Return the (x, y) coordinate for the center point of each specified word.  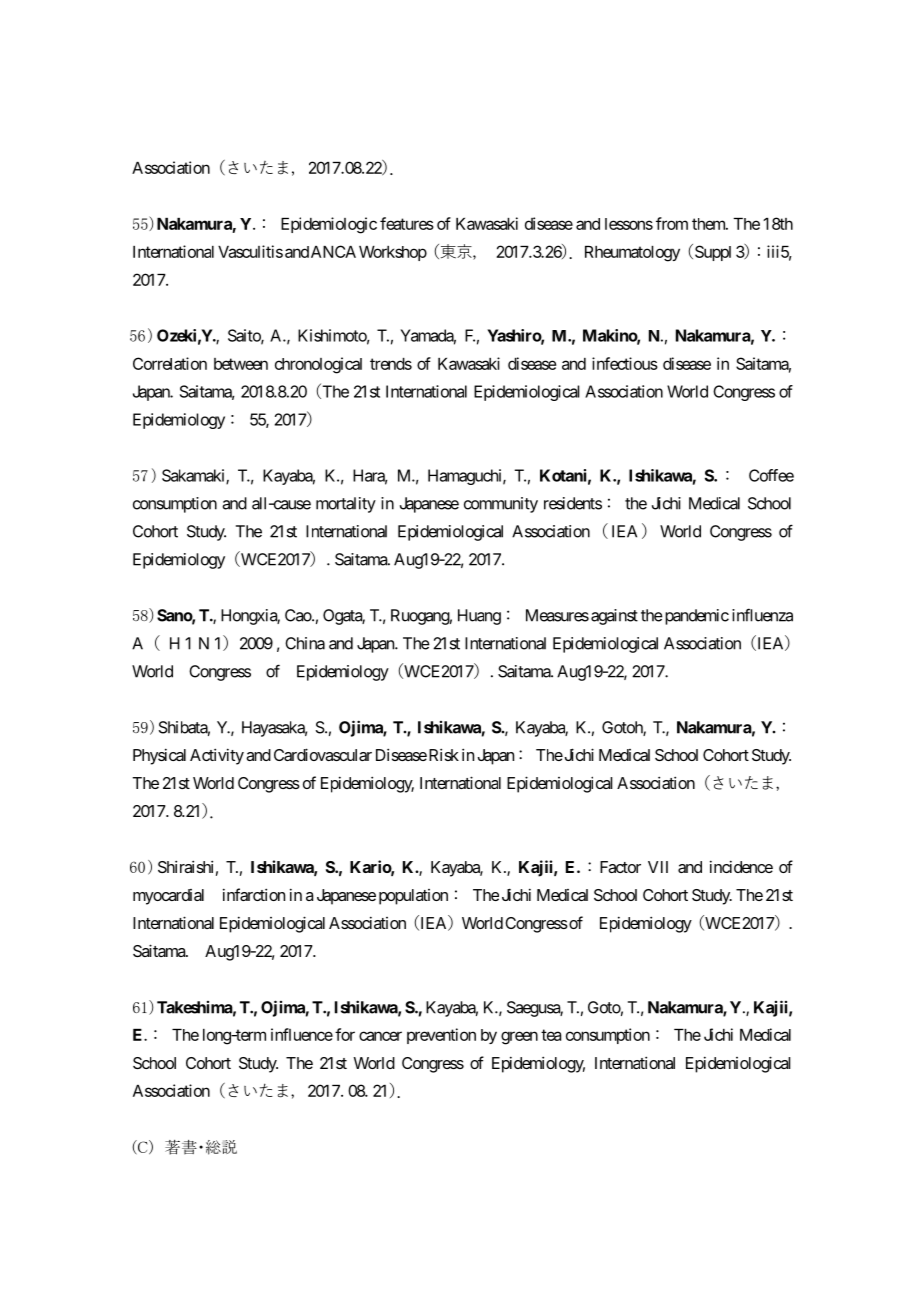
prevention (441, 1036)
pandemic (695, 617)
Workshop (393, 253)
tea (551, 1035)
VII (658, 867)
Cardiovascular (323, 754)
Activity (217, 756)
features (407, 223)
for (345, 1034)
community (501, 505)
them (709, 224)
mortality (346, 505)
